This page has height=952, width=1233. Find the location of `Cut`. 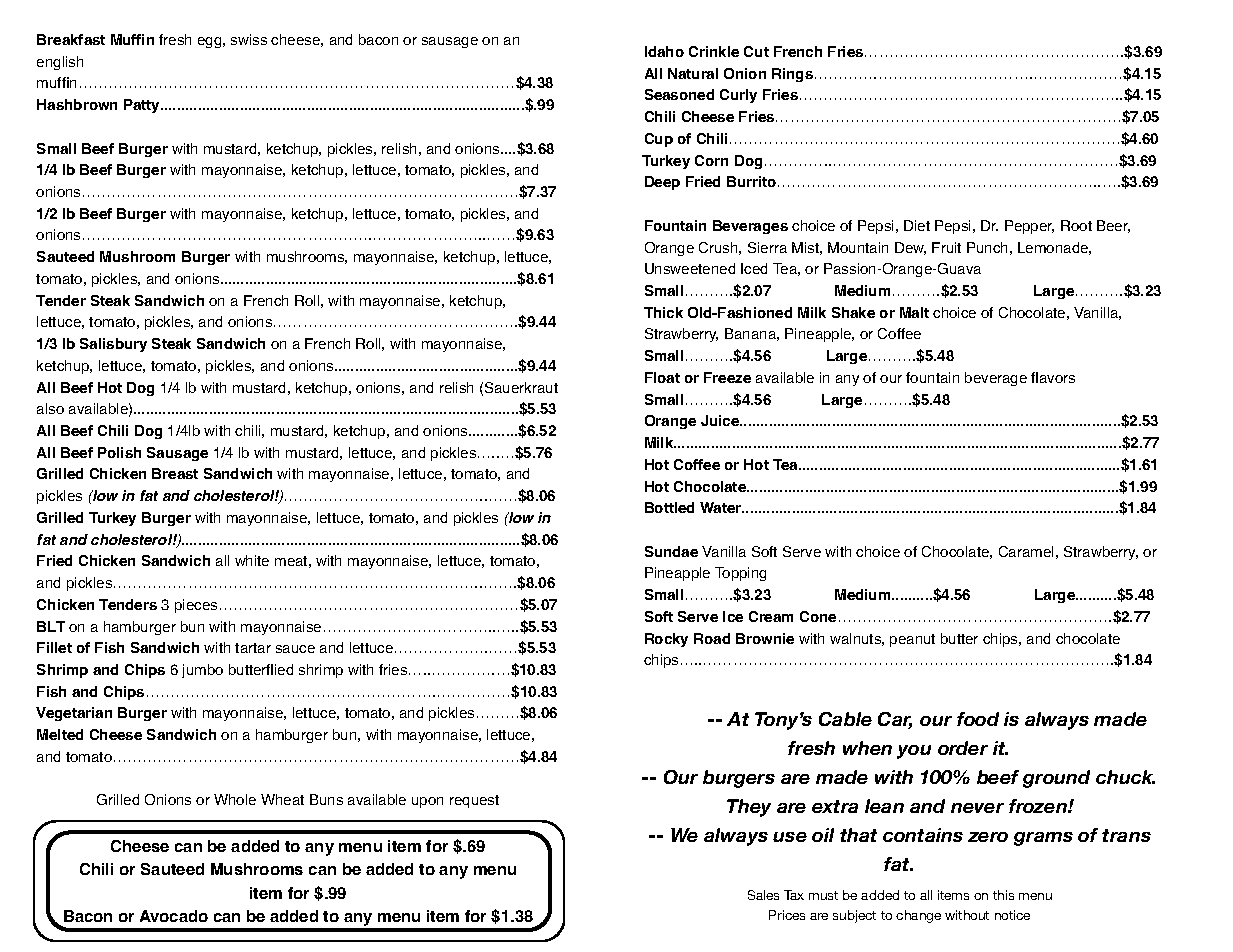

Cut is located at coordinates (756, 51).
